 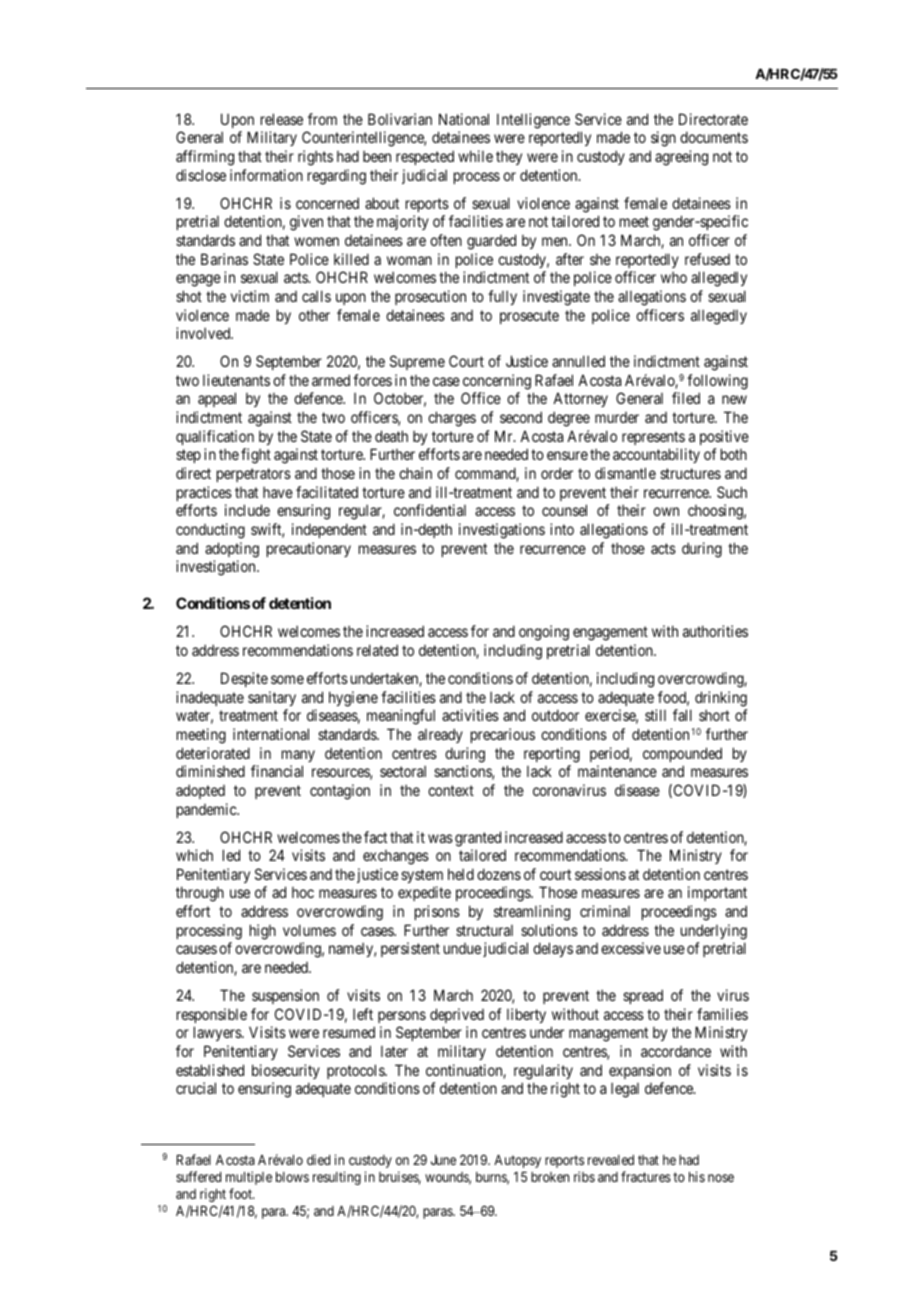 I want to click on Despite, so click(x=244, y=679).
